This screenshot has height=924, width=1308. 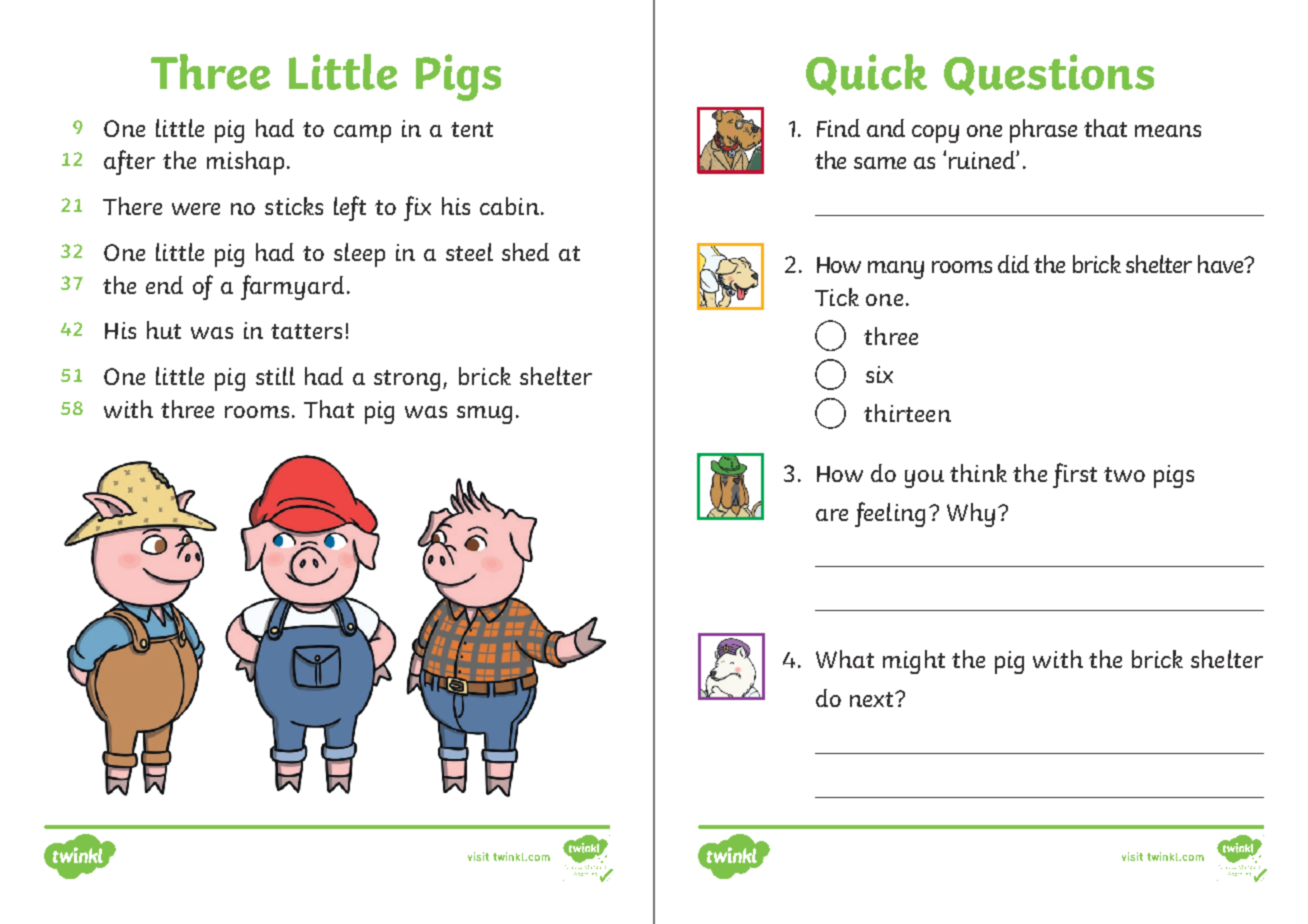 What do you see at coordinates (845, 659) in the screenshot?
I see `What` at bounding box center [845, 659].
